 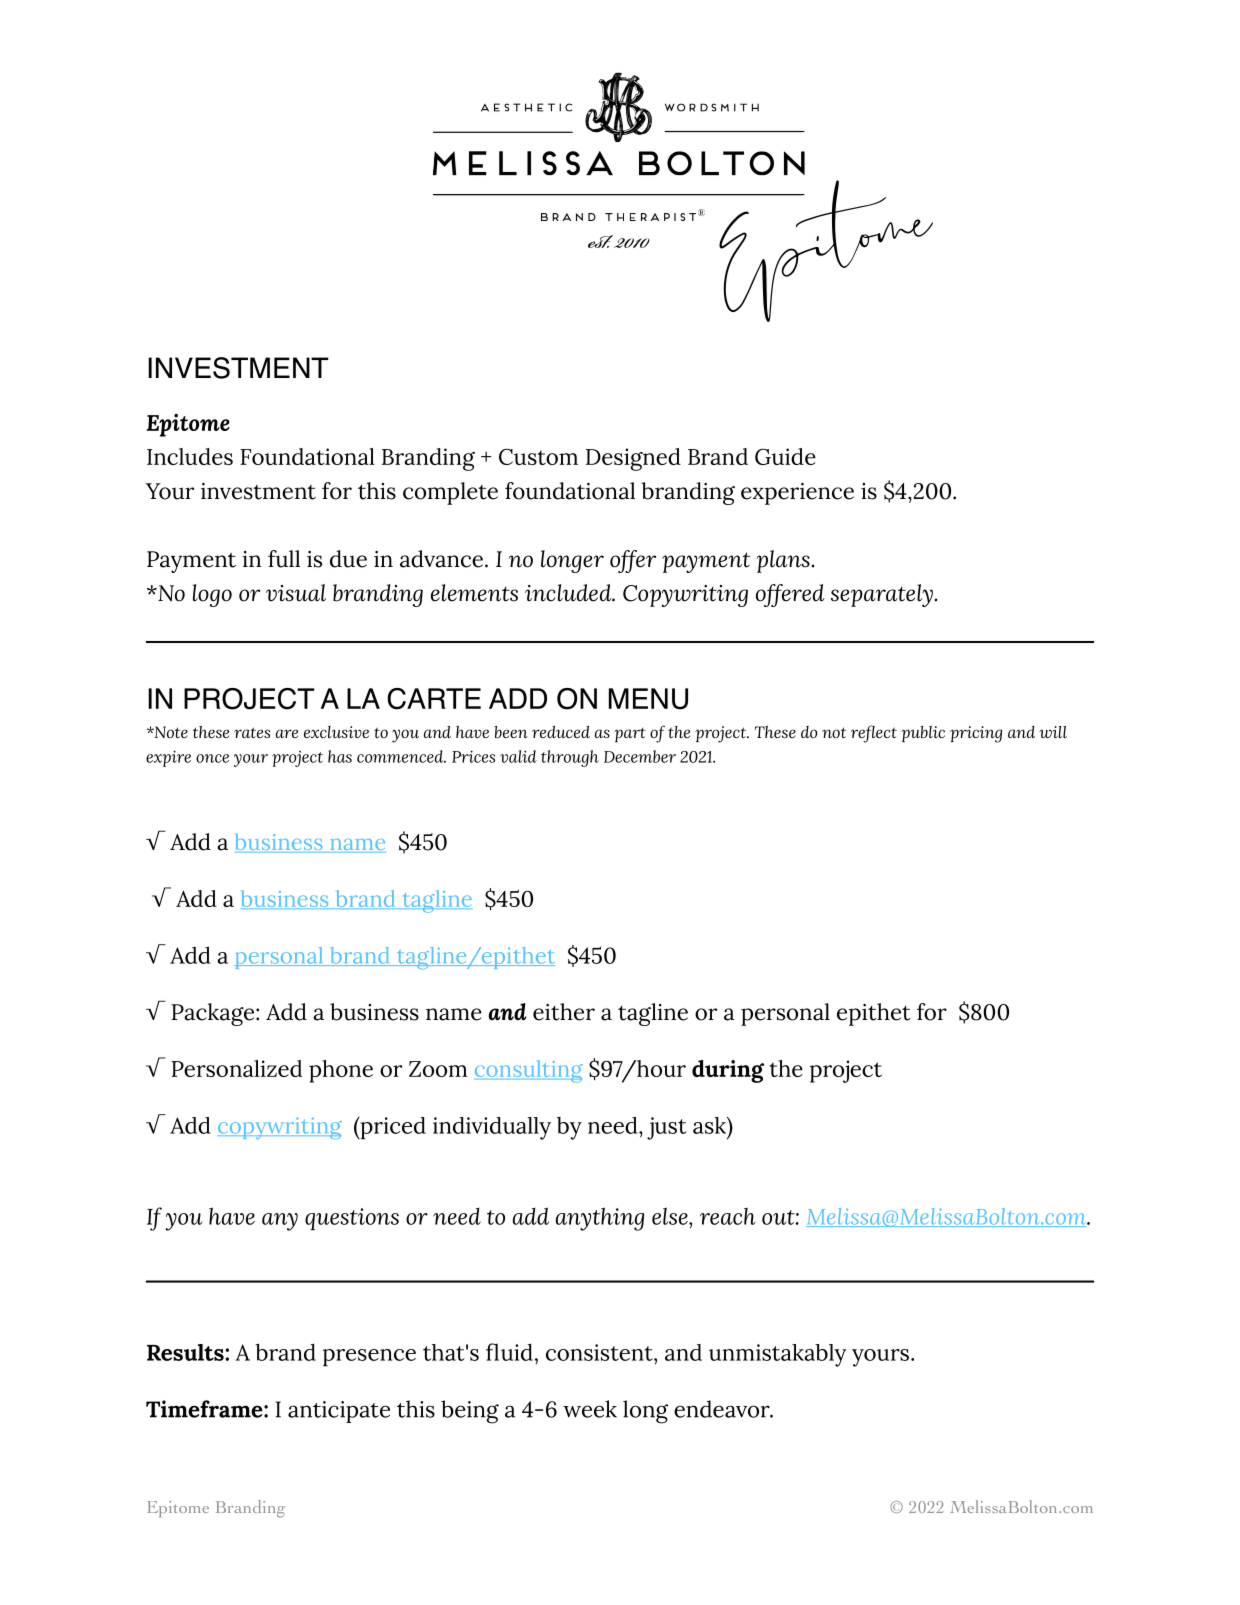 I want to click on reach, so click(x=727, y=1216).
